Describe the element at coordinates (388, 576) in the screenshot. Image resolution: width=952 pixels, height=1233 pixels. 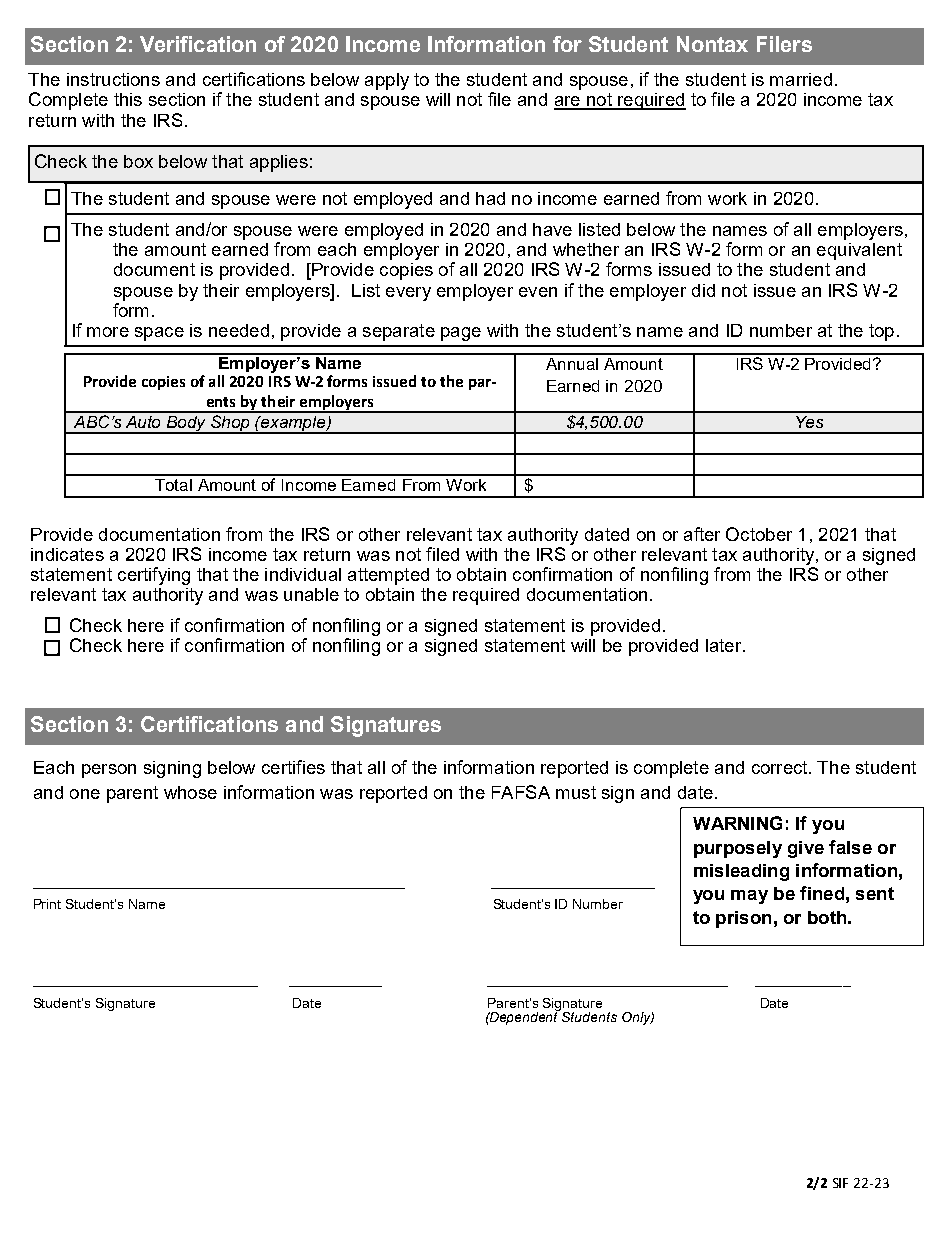
I see `attempted` at that location.
